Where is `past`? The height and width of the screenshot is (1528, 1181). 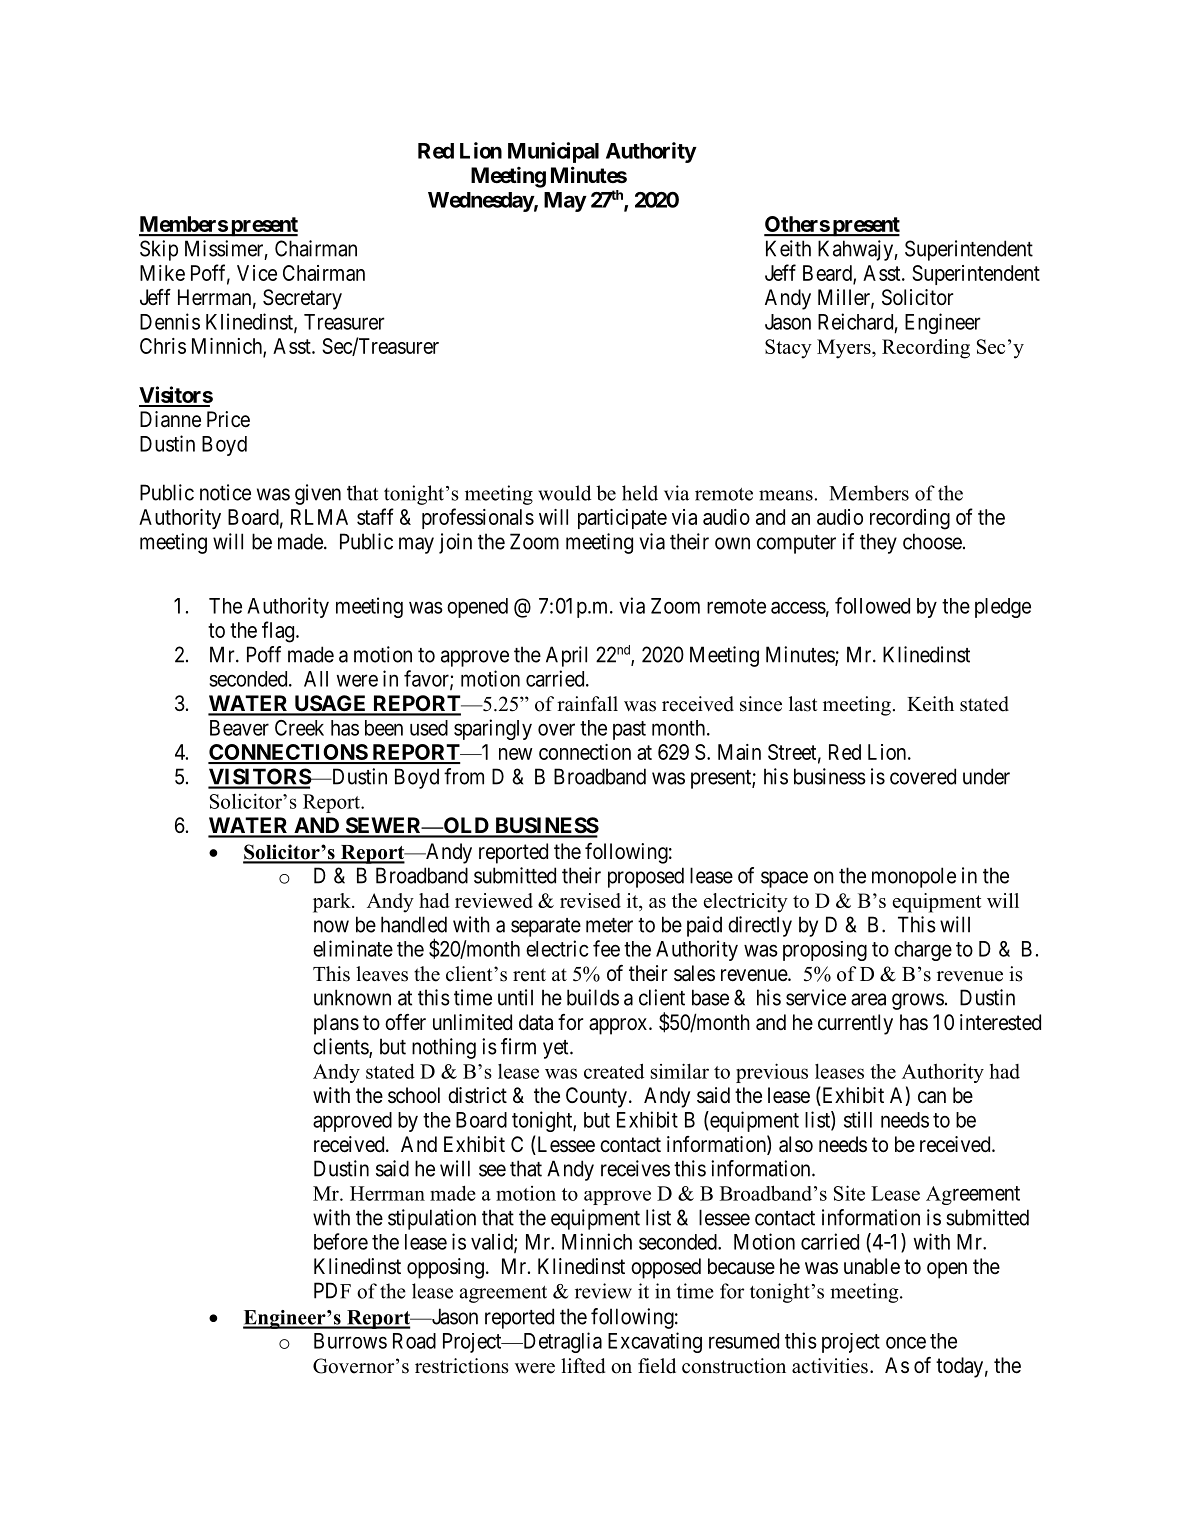
past is located at coordinates (629, 730).
